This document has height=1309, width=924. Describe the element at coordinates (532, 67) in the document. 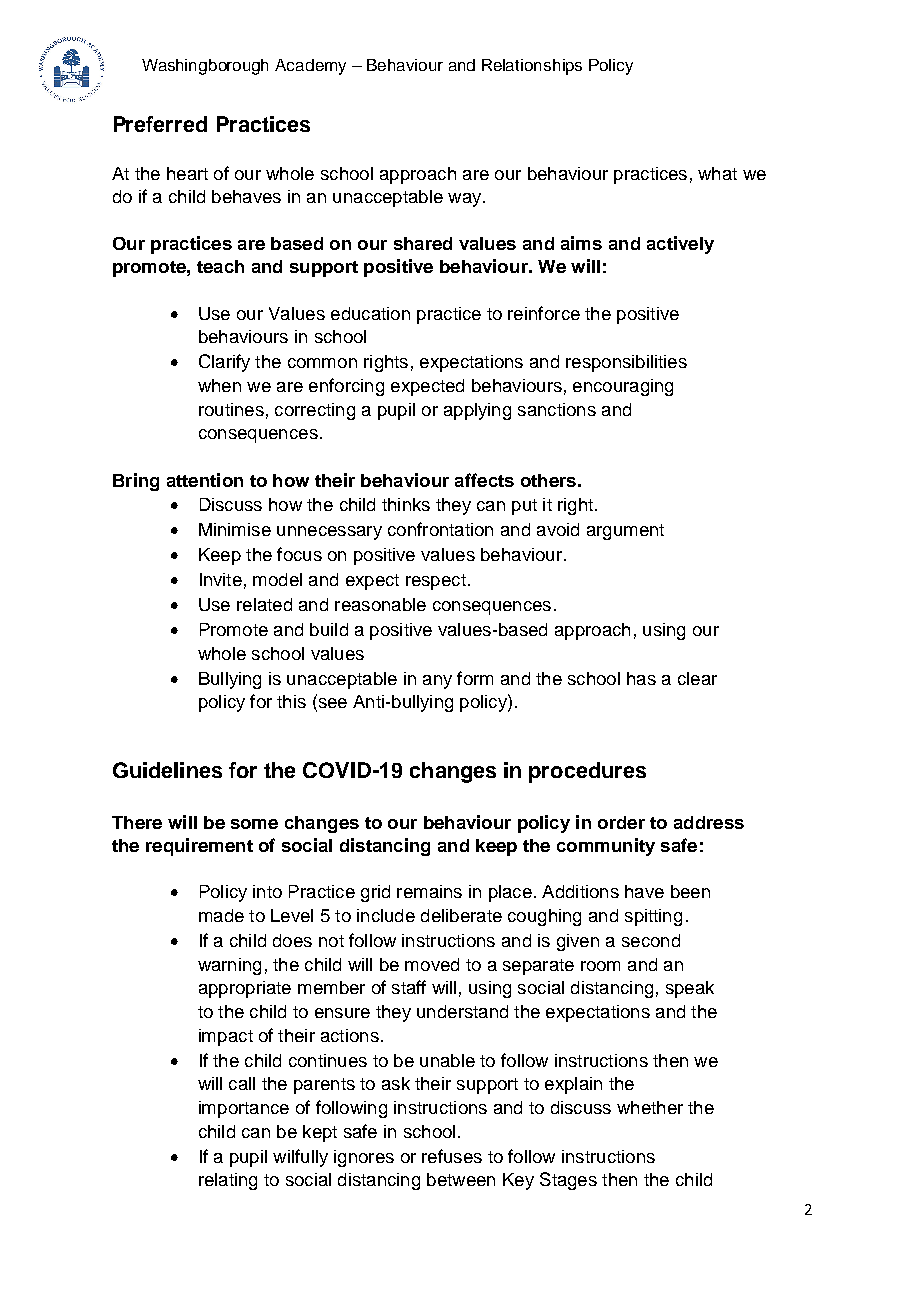

I see `Relationships` at that location.
